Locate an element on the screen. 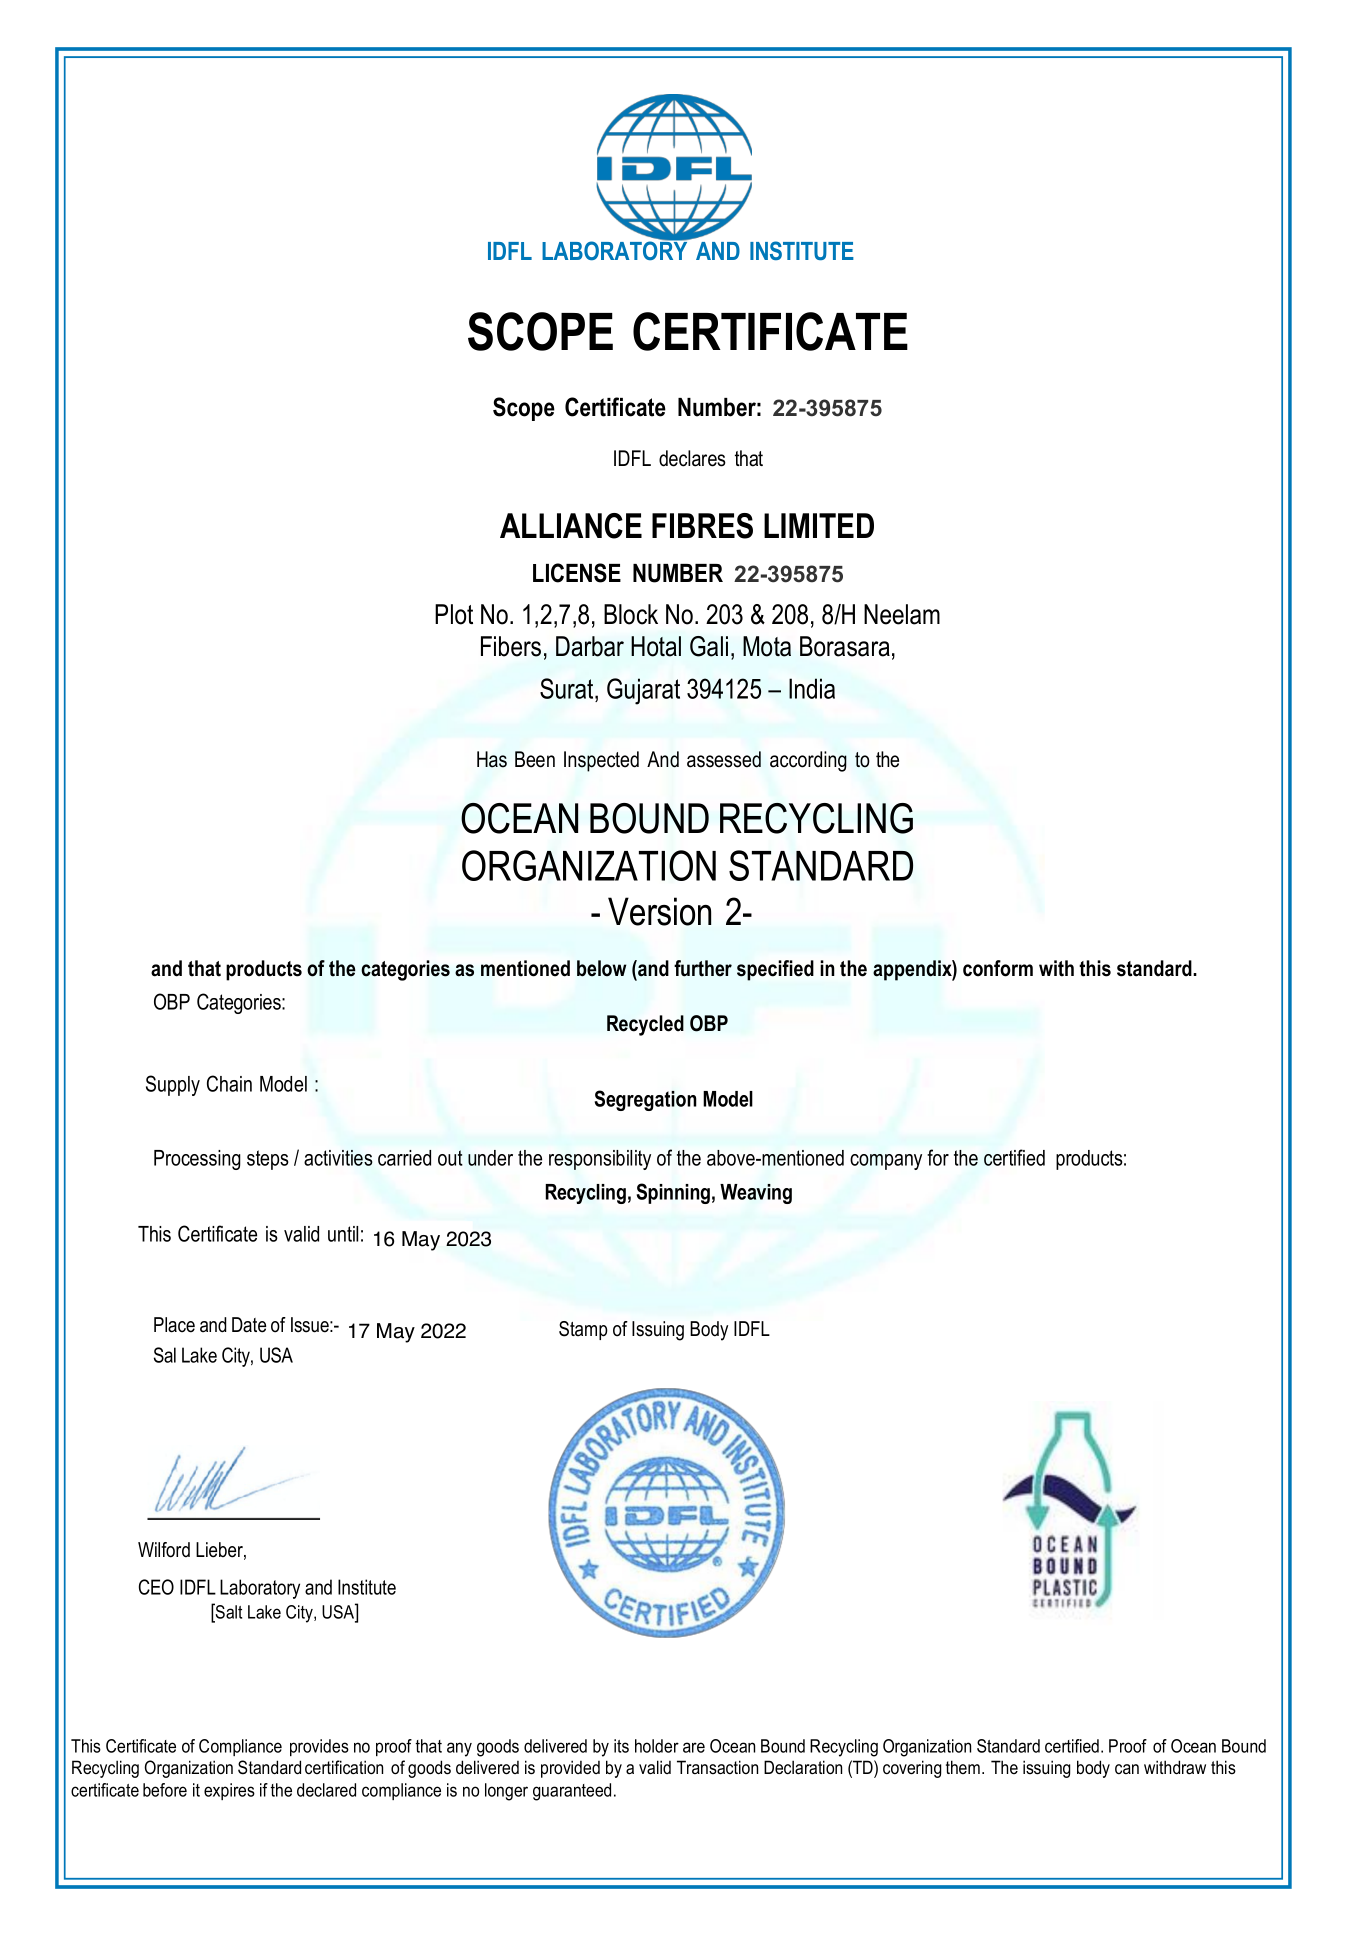 Image resolution: width=1368 pixels, height=1936 pixels. Date is located at coordinates (249, 1325).
